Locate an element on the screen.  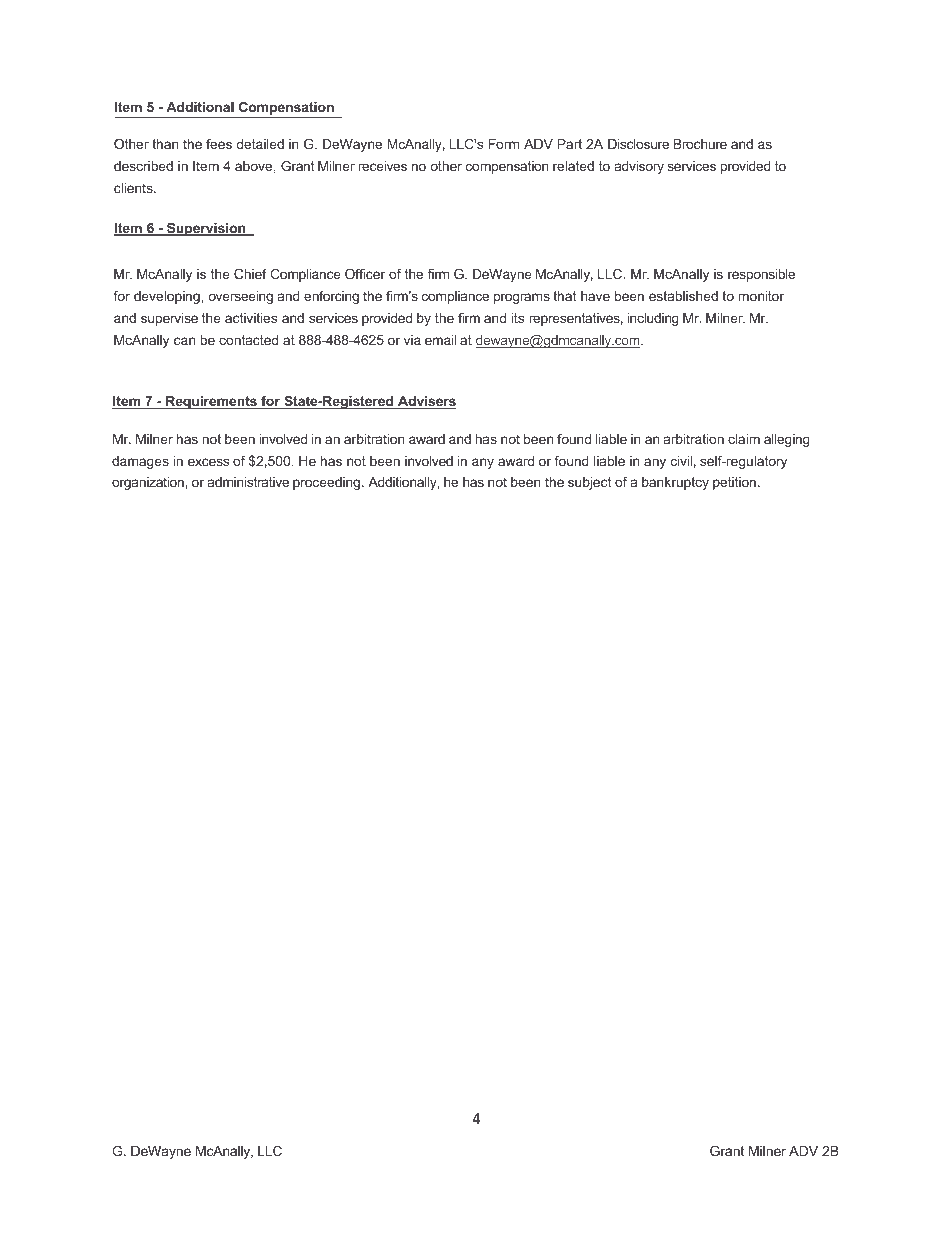
excess is located at coordinates (208, 462).
